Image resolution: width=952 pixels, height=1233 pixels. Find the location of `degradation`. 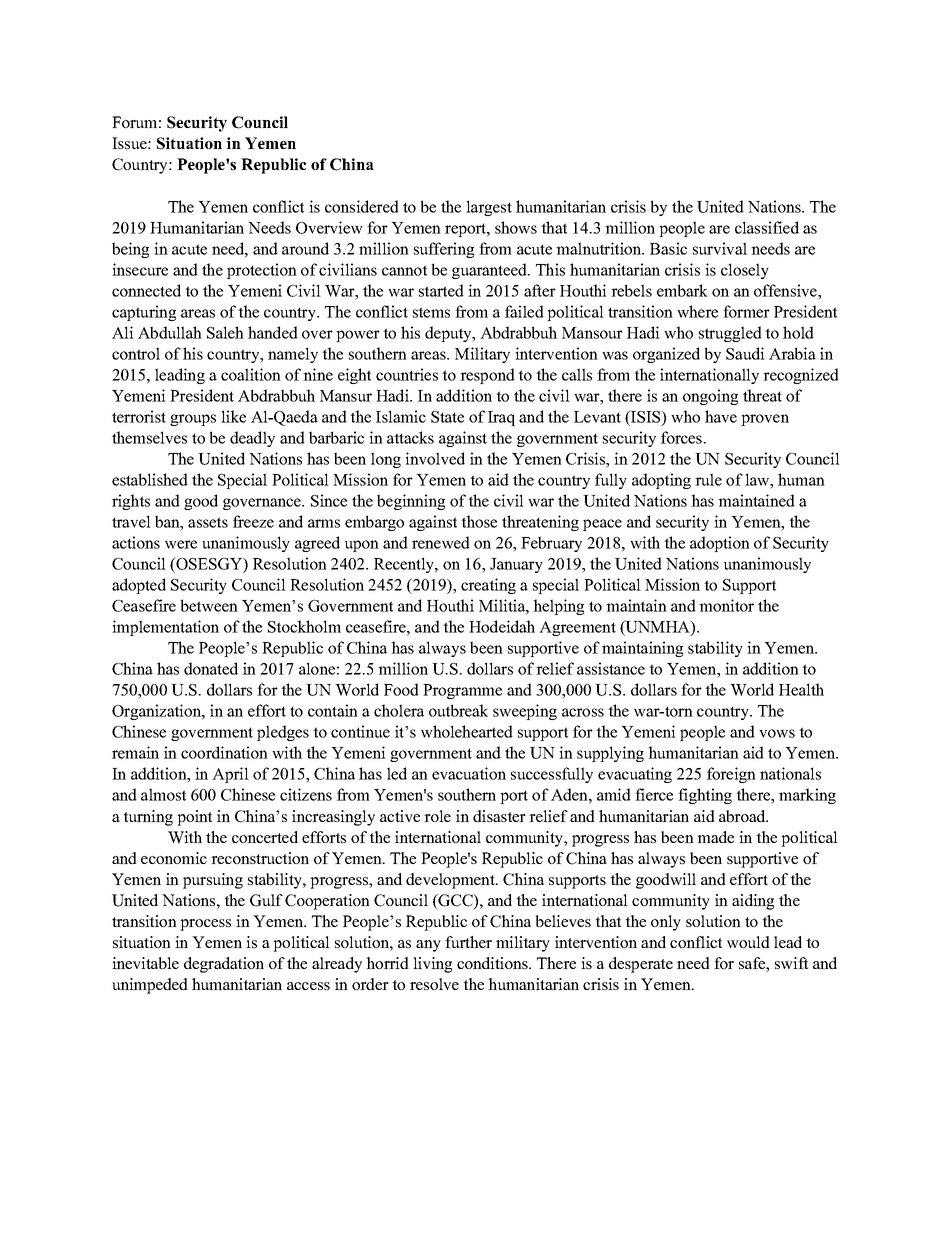

degradation is located at coordinates (224, 965).
